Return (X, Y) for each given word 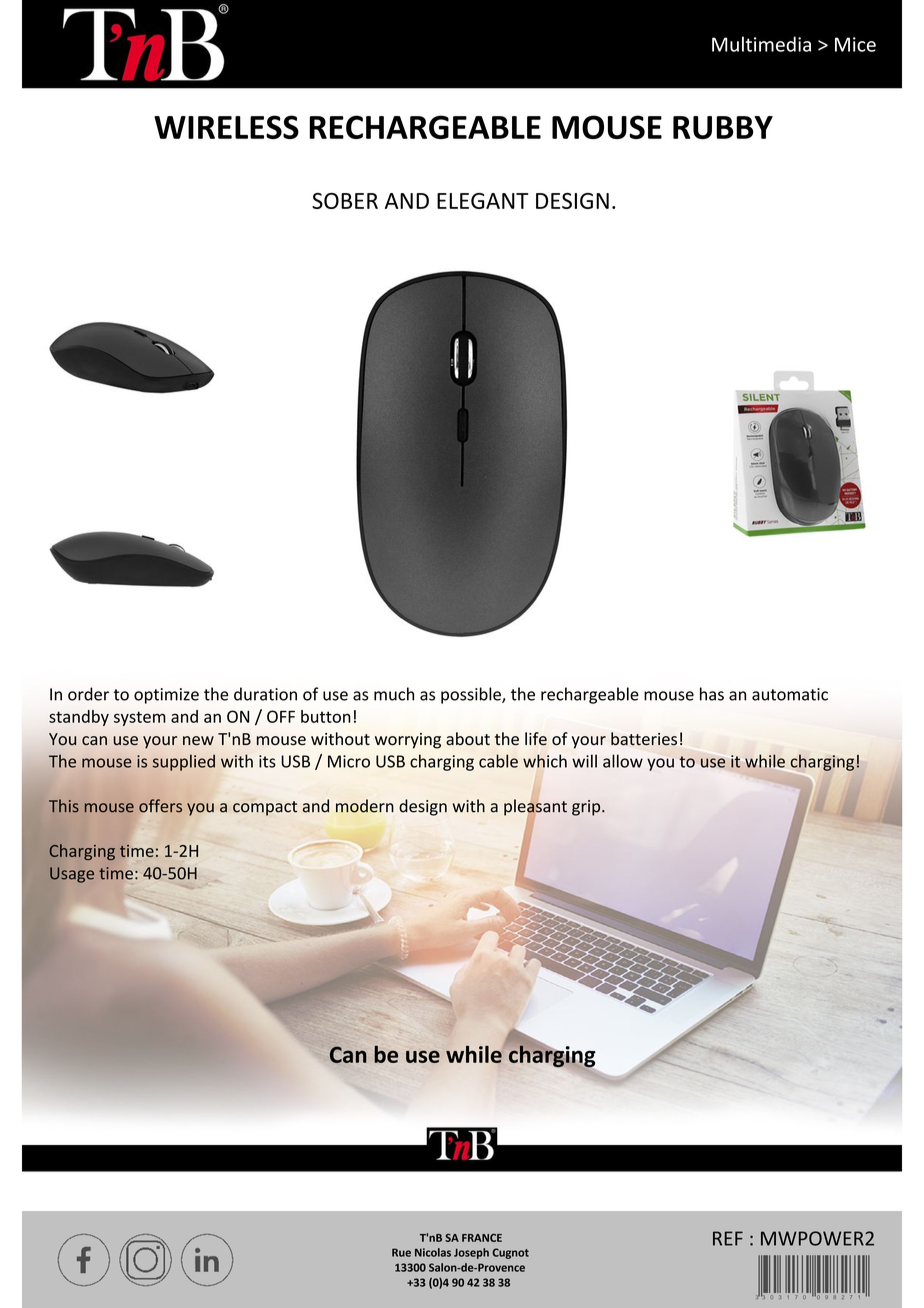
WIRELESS (226, 127)
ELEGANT (482, 201)
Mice (855, 44)
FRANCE (482, 1238)
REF (728, 1238)
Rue (401, 1252)
